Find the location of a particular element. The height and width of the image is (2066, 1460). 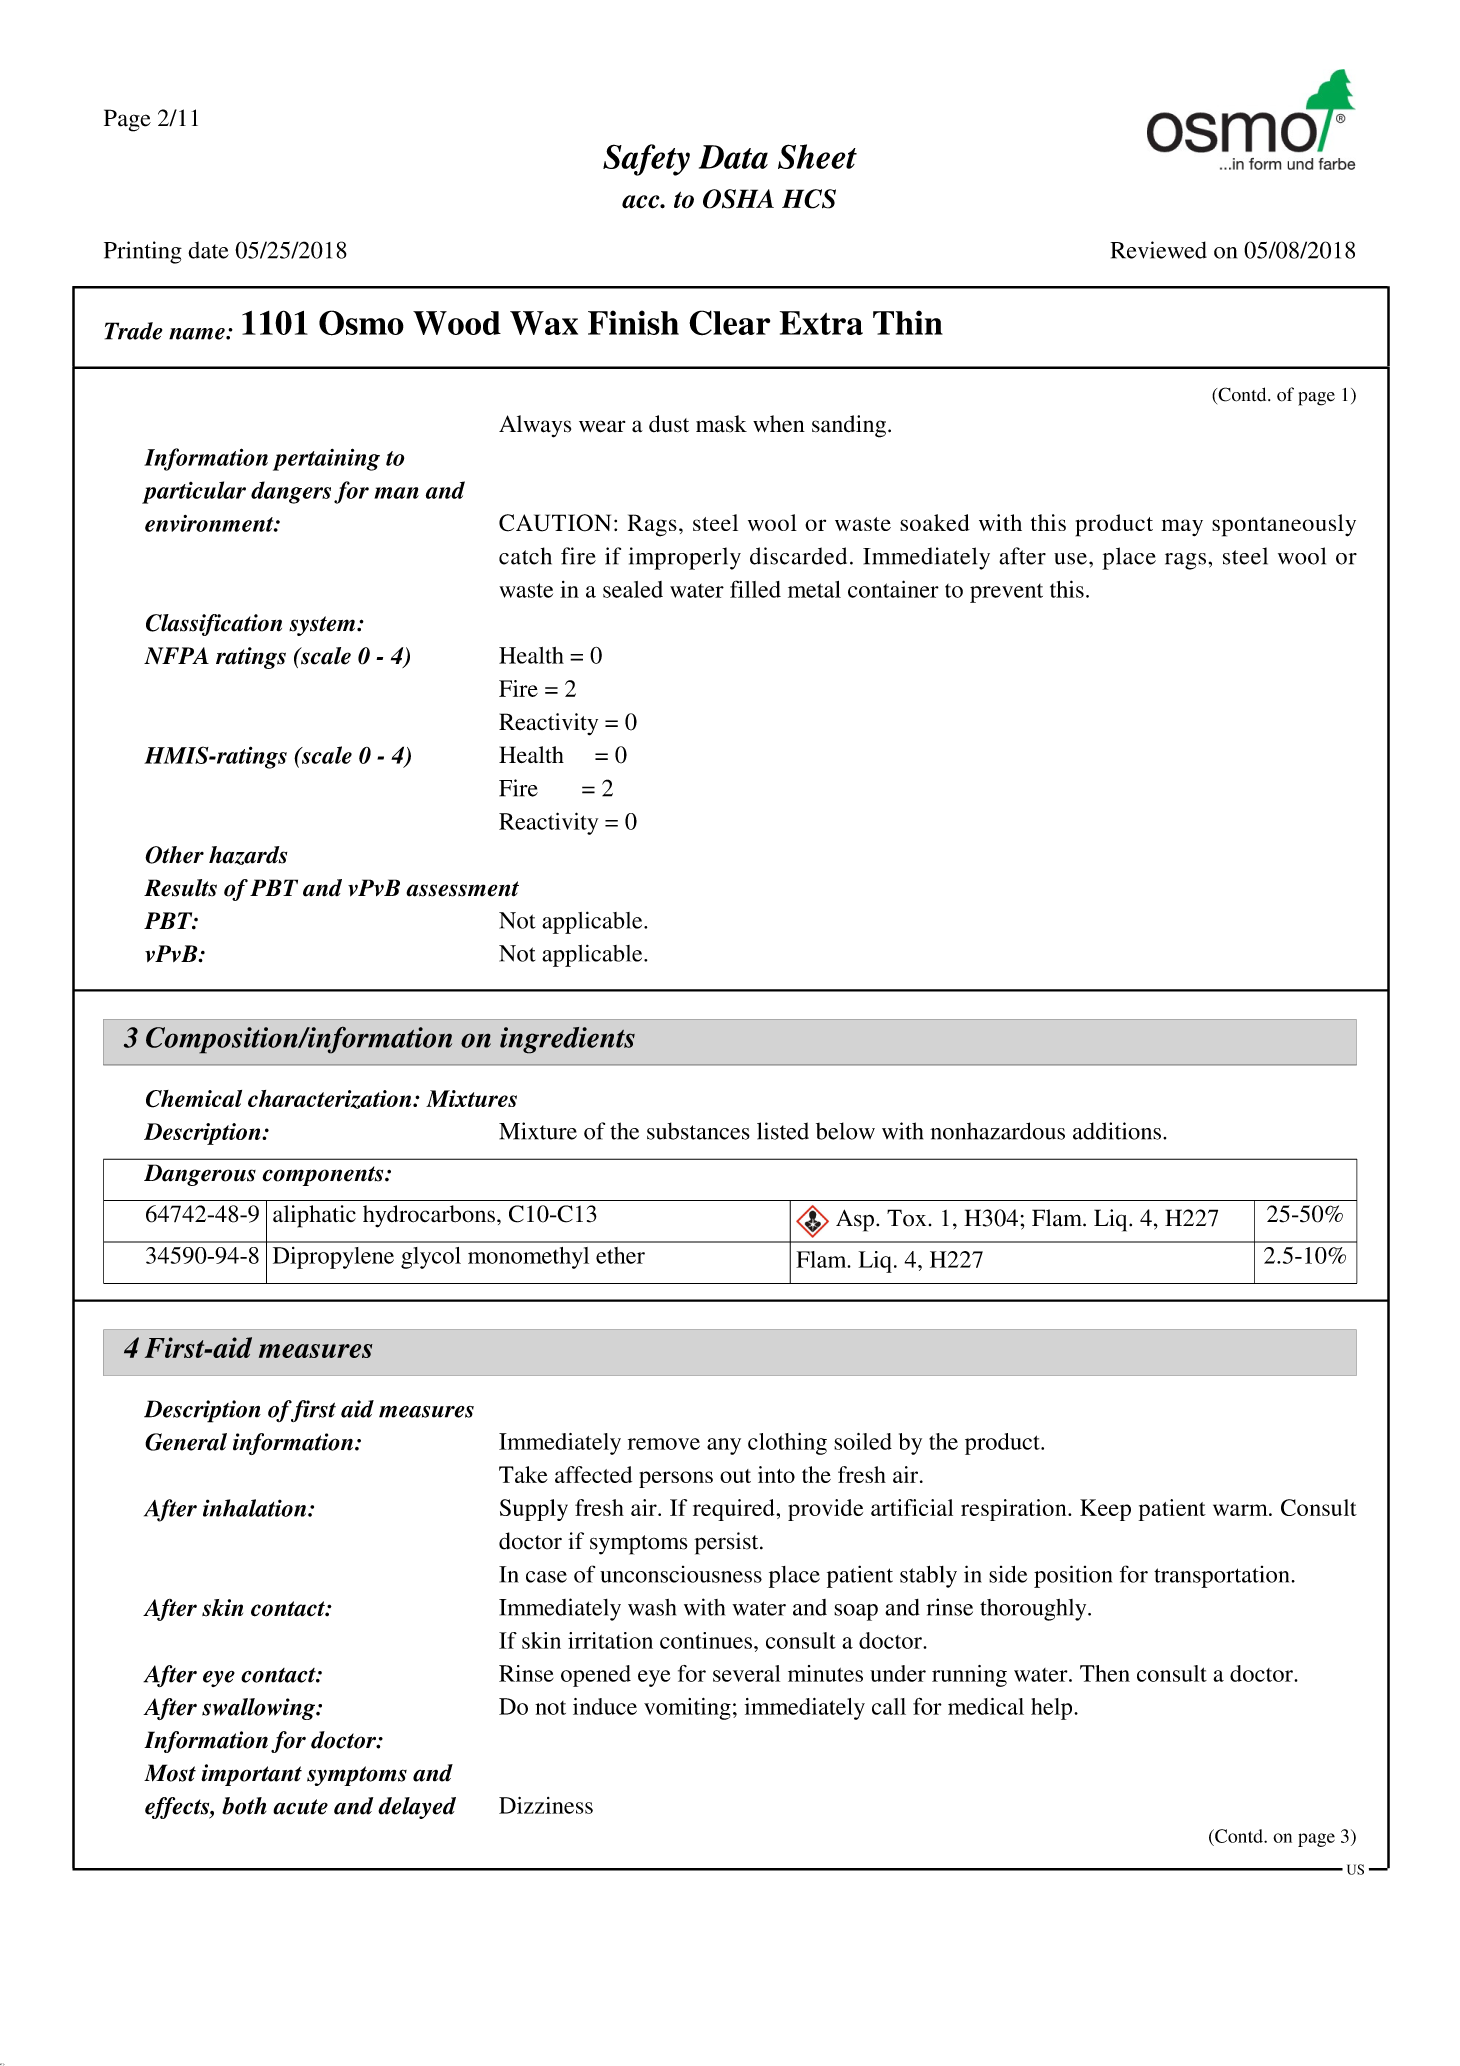

OSHA is located at coordinates (738, 199).
